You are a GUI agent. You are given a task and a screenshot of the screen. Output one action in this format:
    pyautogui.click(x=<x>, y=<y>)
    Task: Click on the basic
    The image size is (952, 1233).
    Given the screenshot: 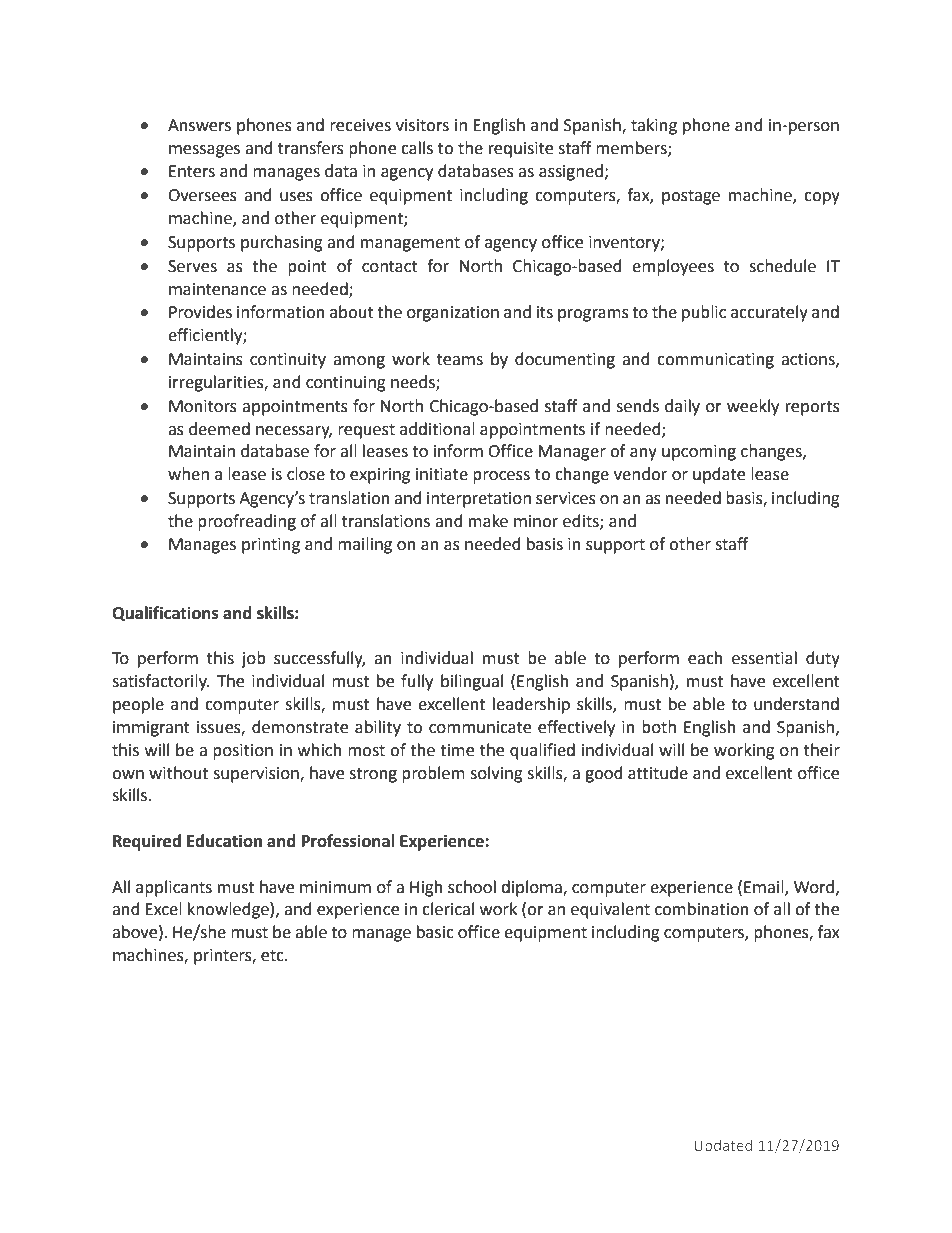 What is the action you would take?
    pyautogui.click(x=435, y=932)
